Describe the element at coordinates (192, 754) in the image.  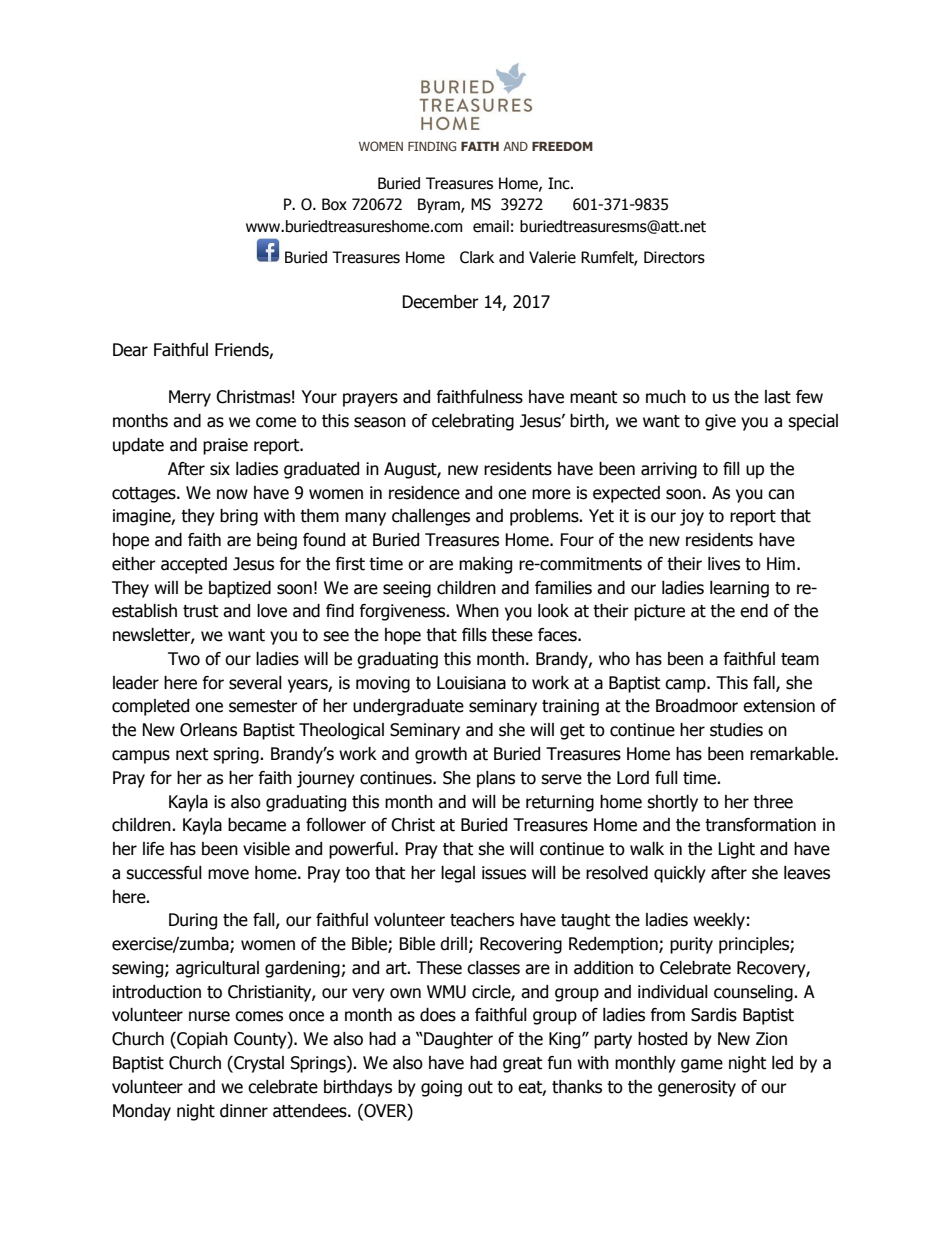
I see `next` at that location.
